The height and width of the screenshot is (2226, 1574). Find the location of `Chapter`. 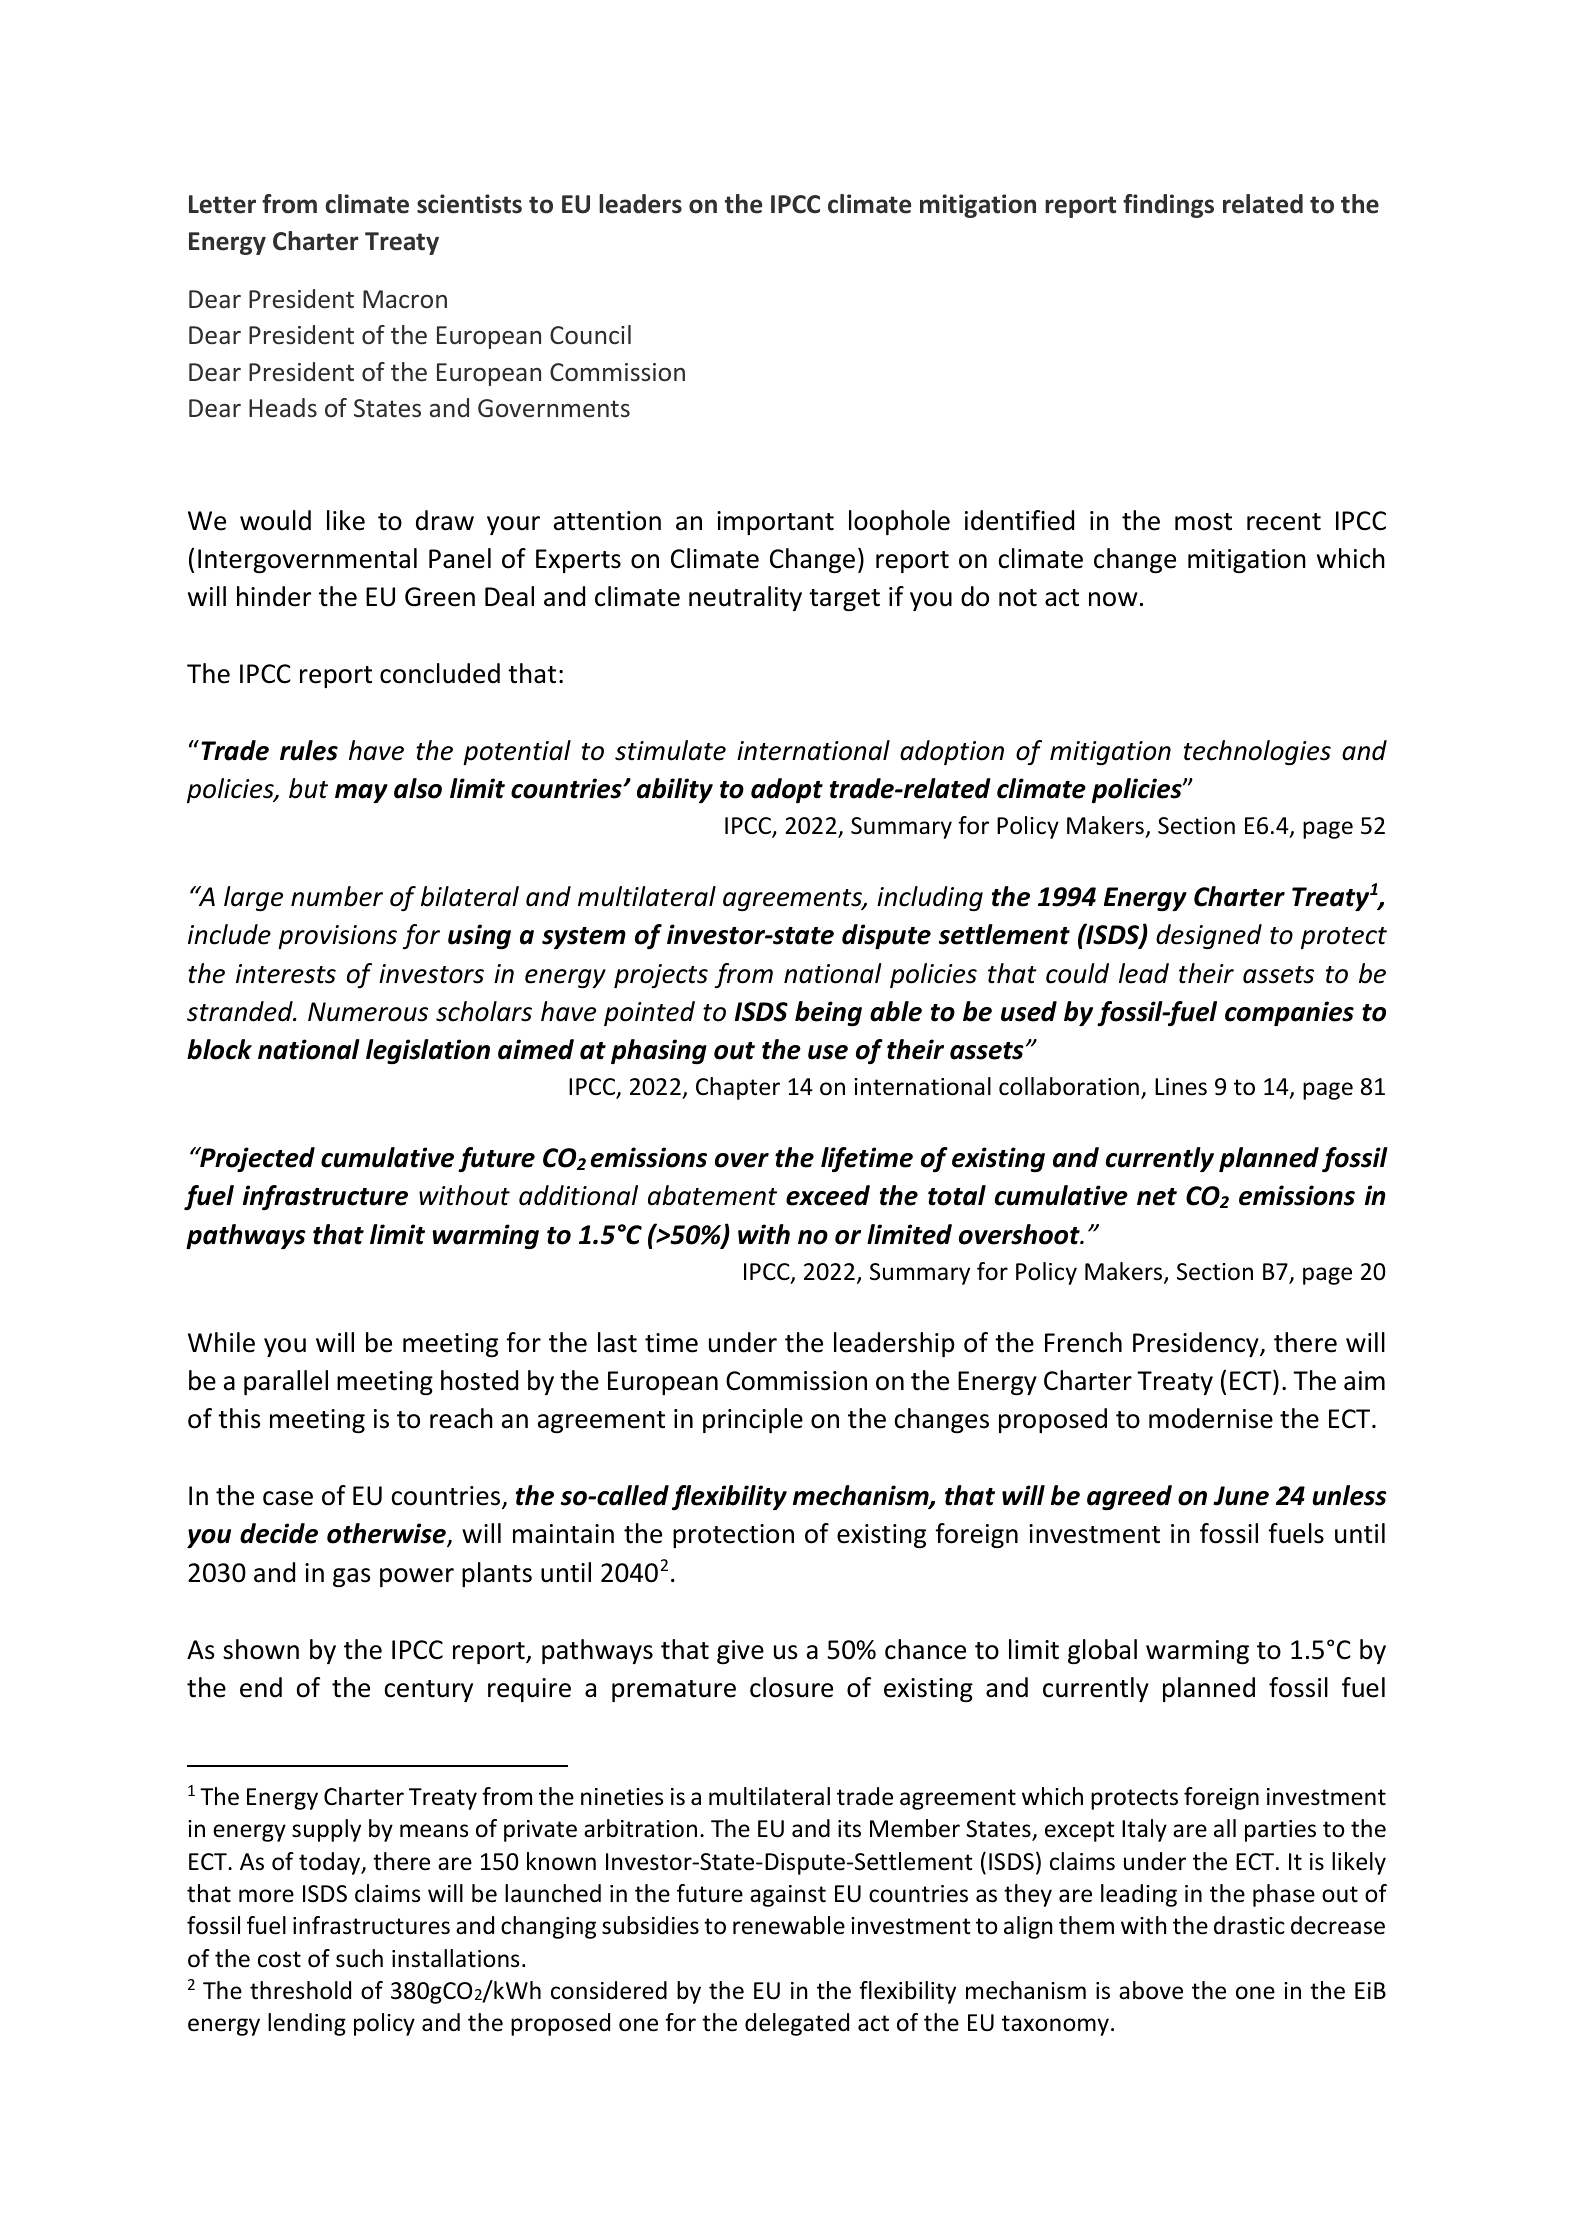

Chapter is located at coordinates (738, 1088).
